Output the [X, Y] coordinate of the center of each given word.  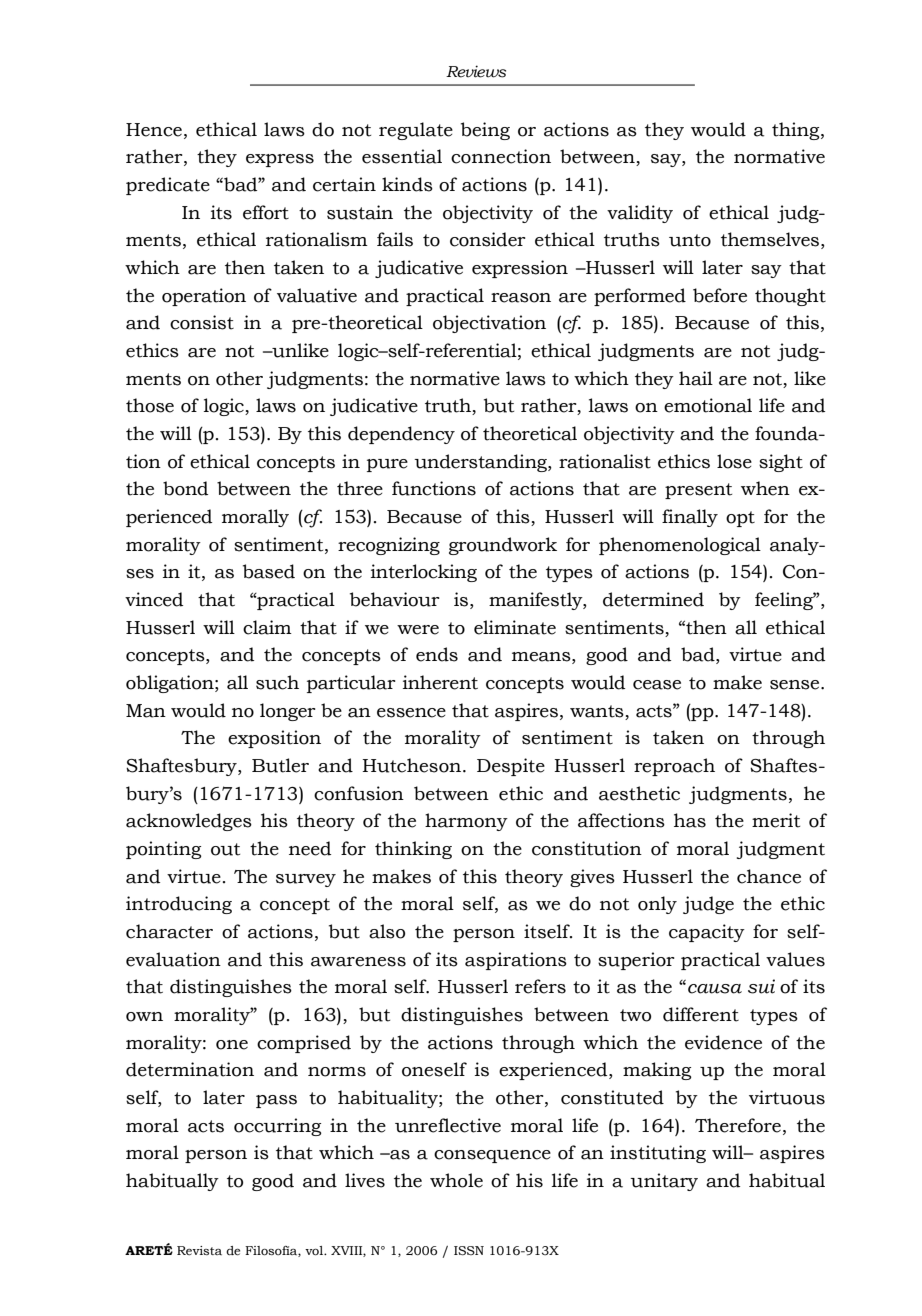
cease [657, 685]
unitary [664, 1182]
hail [696, 378]
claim [267, 627]
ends [437, 654]
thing [797, 131]
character [169, 931]
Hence [154, 130]
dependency [401, 435]
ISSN [469, 1251]
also [387, 931]
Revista [199, 1250]
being [485, 131]
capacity [707, 933]
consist [202, 322]
